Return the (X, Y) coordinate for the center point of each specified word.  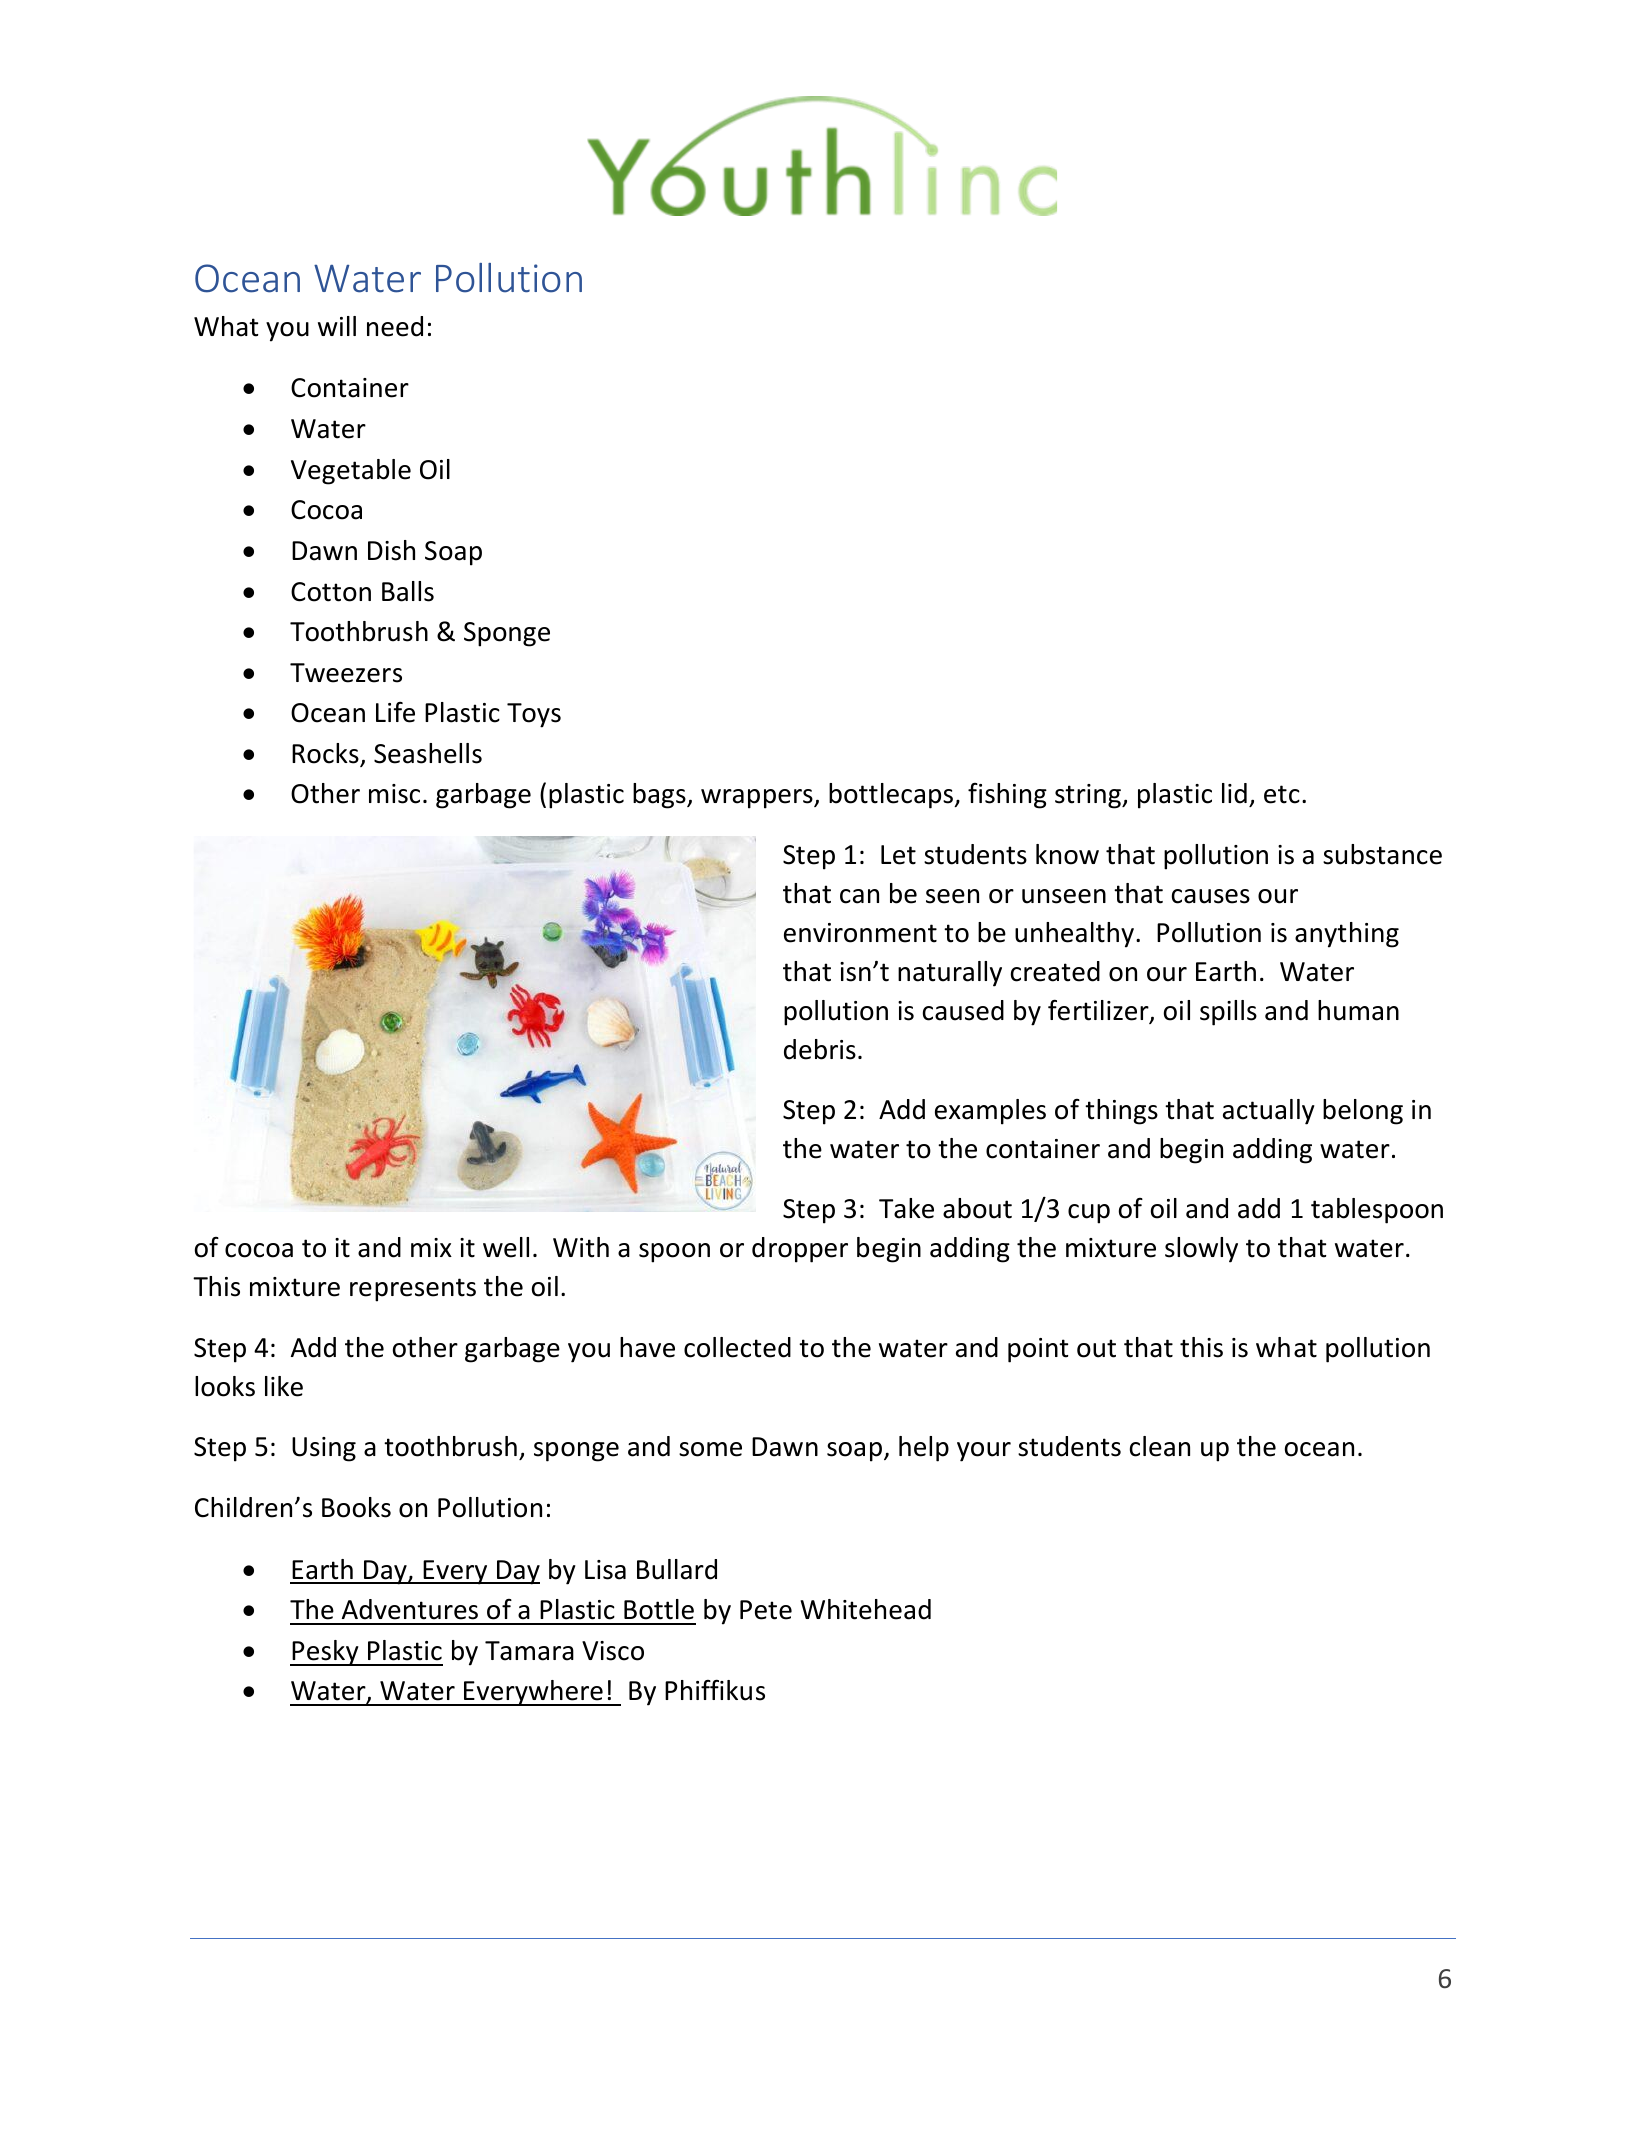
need (395, 326)
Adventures (410, 1609)
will (337, 326)
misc (394, 794)
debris (820, 1049)
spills (1228, 1013)
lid (1234, 793)
